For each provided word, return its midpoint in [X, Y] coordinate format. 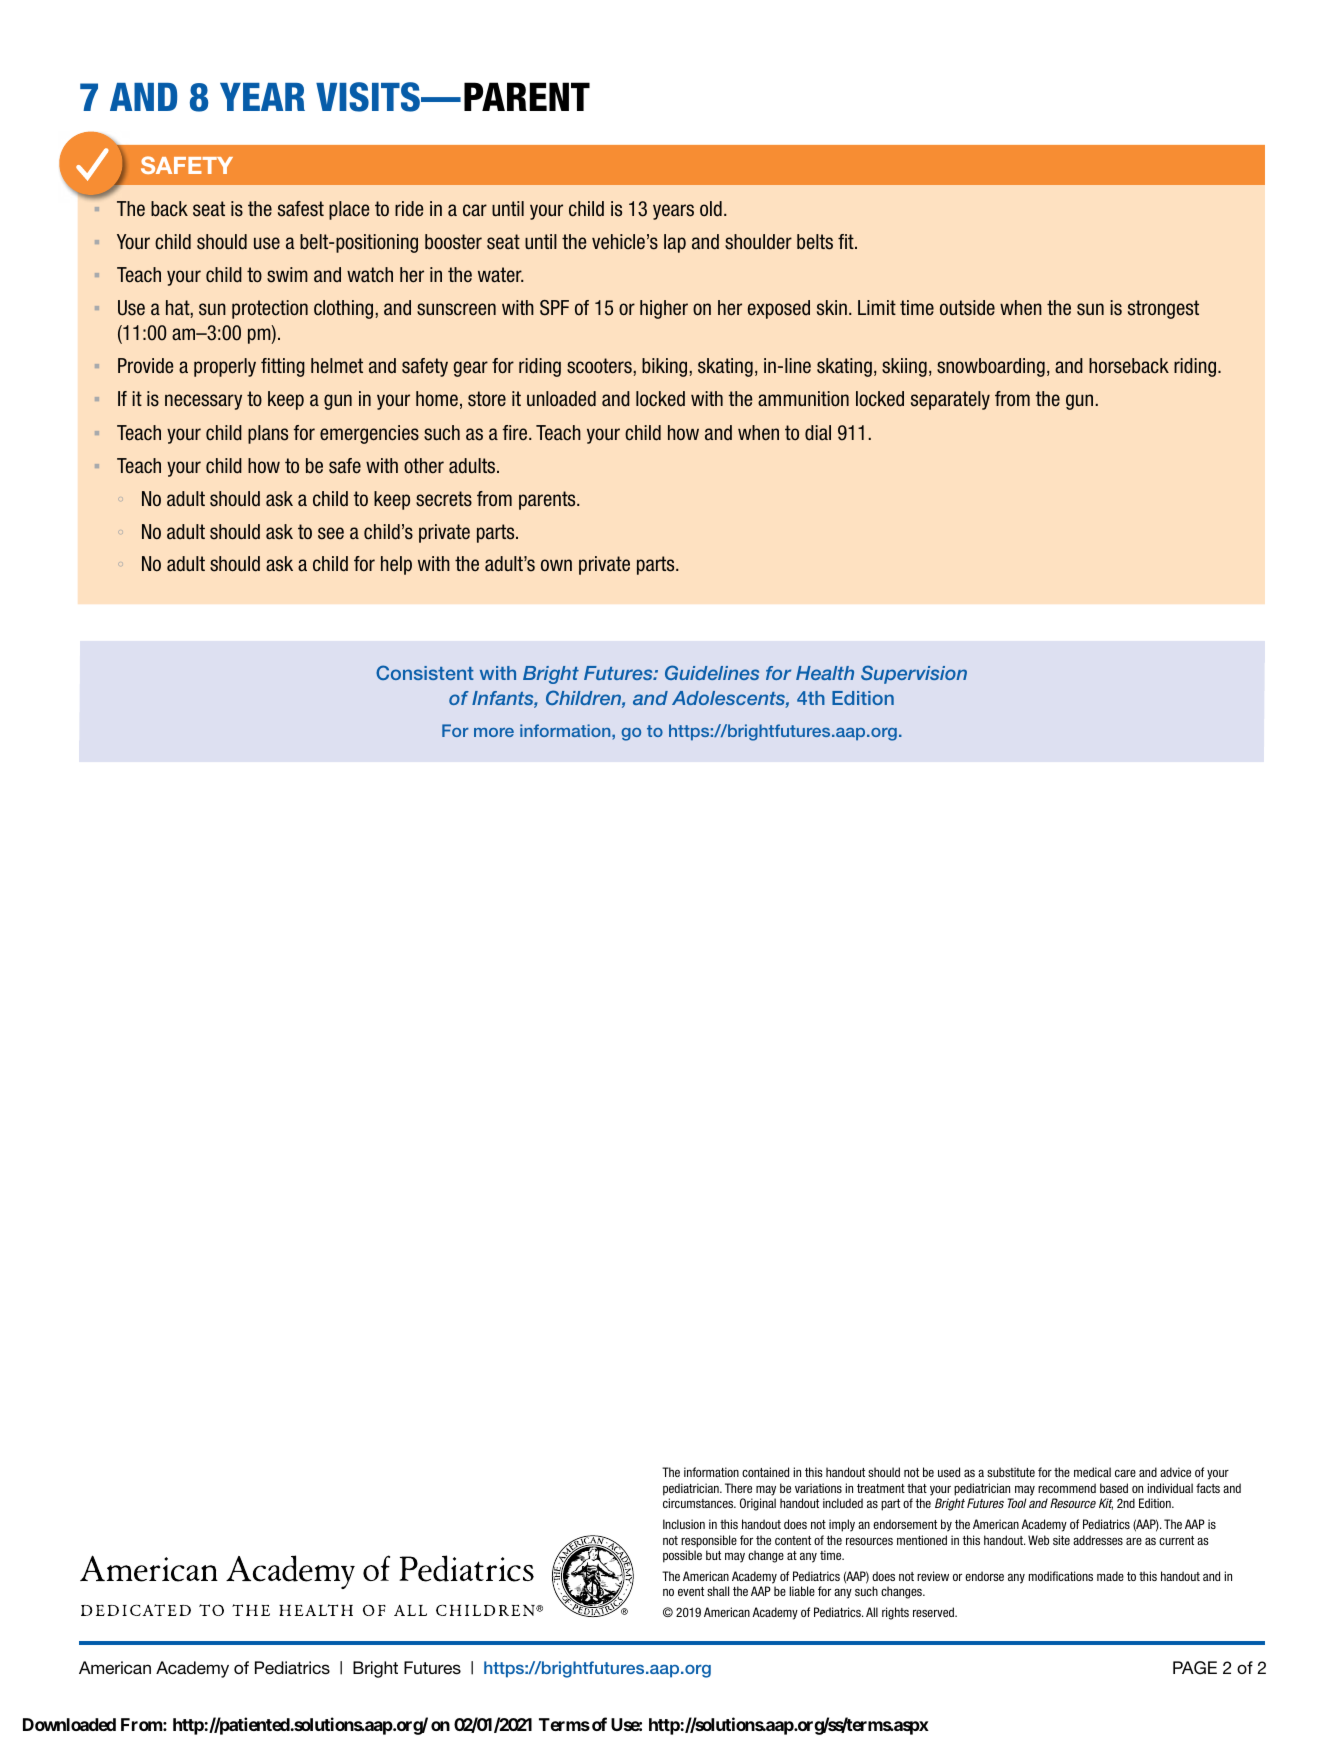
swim [287, 275]
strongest [1163, 309]
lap [675, 243]
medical [1092, 1472]
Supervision [914, 674]
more [494, 732]
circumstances [699, 1503]
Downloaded [69, 1724]
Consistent [425, 672]
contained [765, 1472]
